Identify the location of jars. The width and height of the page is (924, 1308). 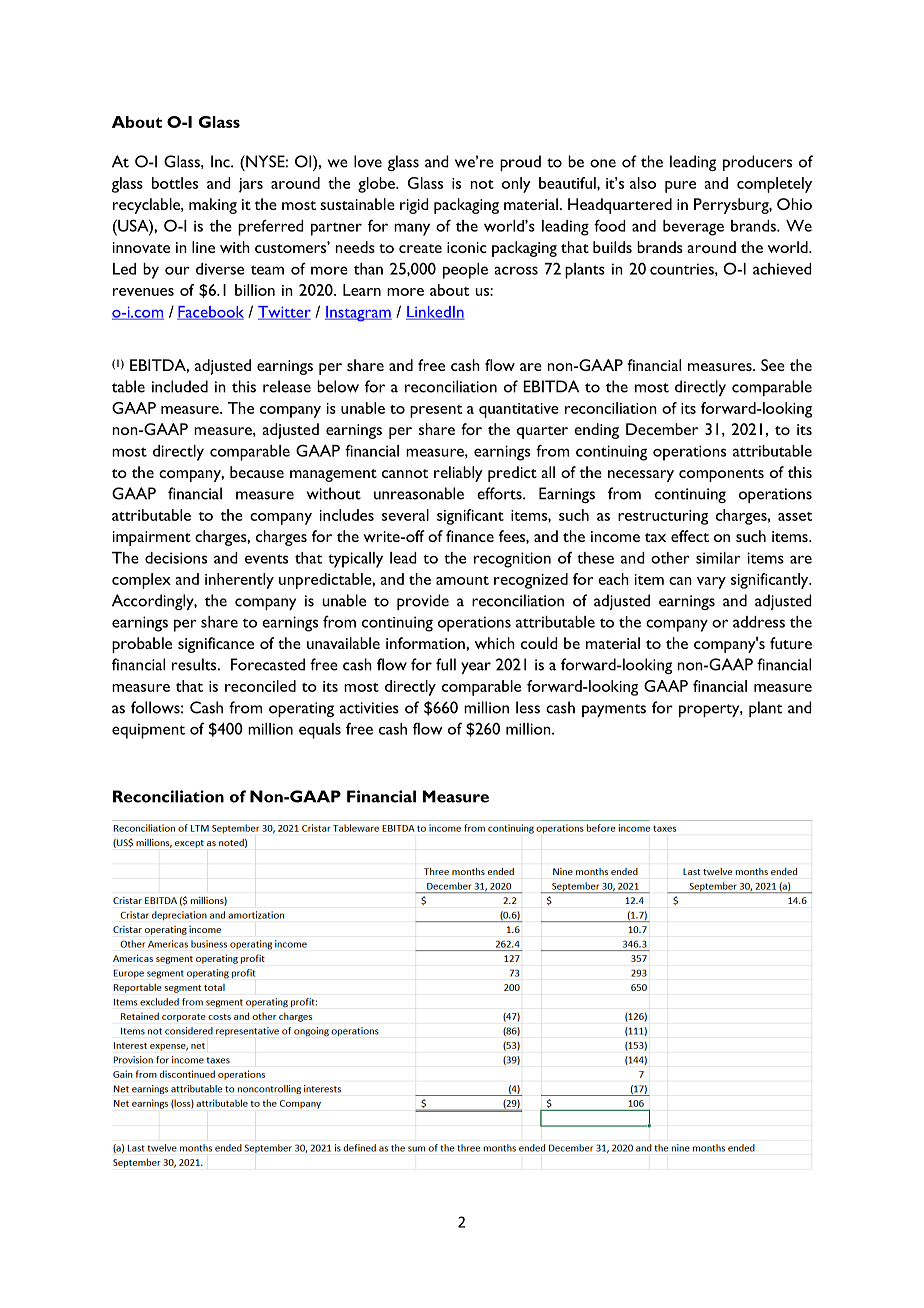
(251, 185).
